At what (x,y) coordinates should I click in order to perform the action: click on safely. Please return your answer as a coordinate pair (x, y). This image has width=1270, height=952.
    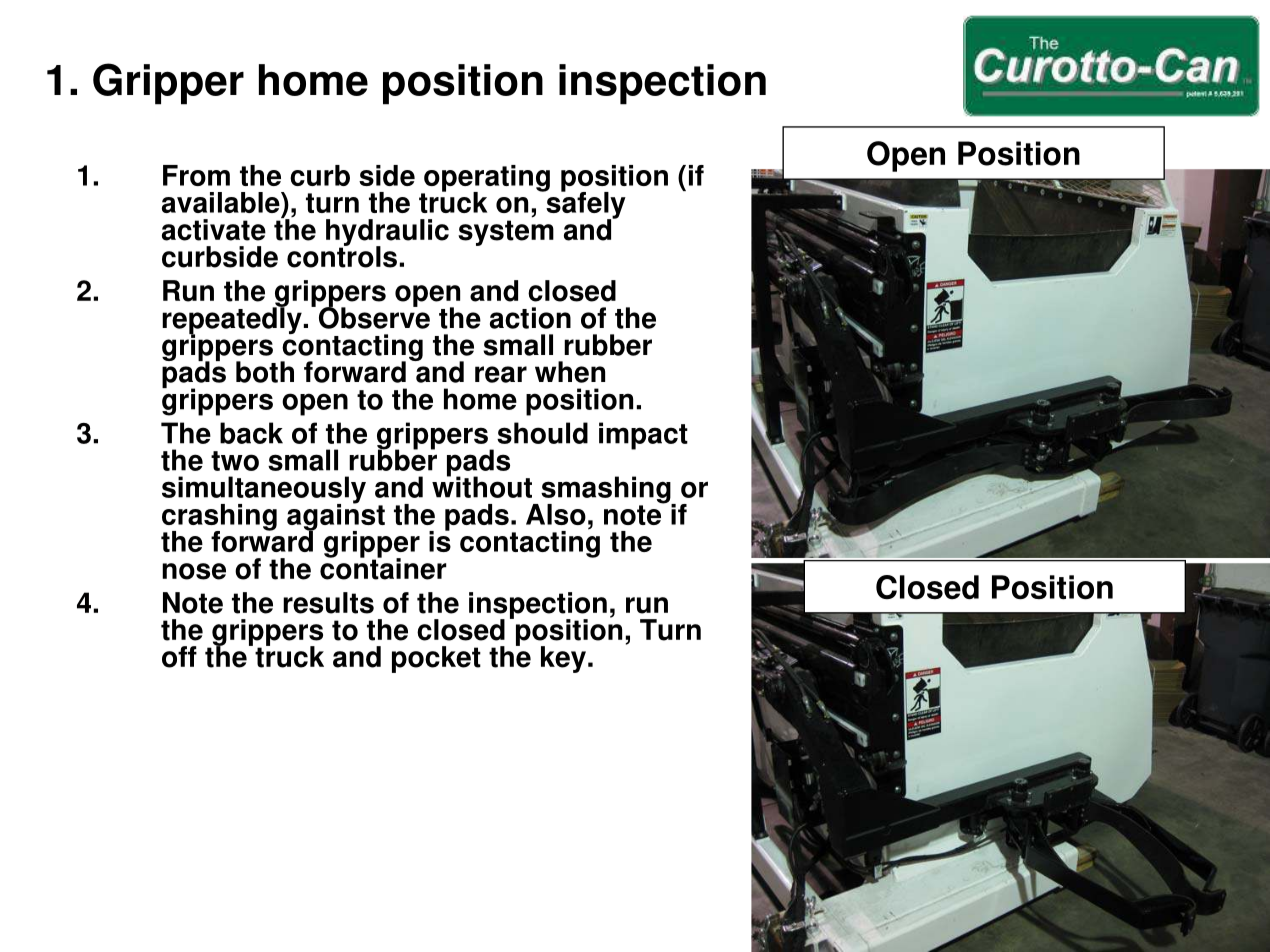
    Looking at the image, I should click on (585, 205).
